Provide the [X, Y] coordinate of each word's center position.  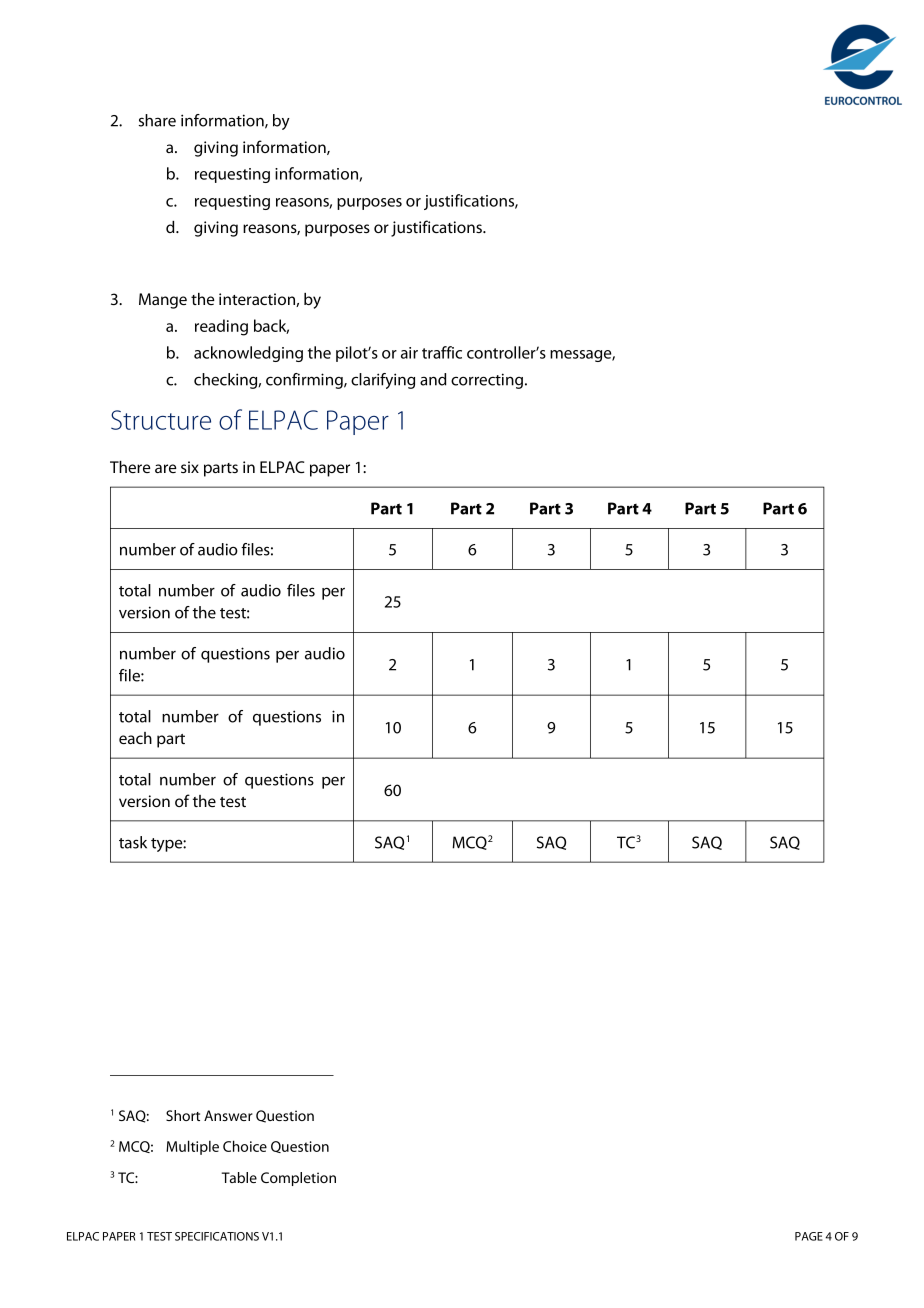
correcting [487, 381]
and [433, 379]
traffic [442, 352]
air [409, 353]
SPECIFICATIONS [217, 1236]
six [190, 467]
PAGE [809, 1236]
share [157, 120]
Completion [298, 1179]
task [133, 842]
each [135, 738]
